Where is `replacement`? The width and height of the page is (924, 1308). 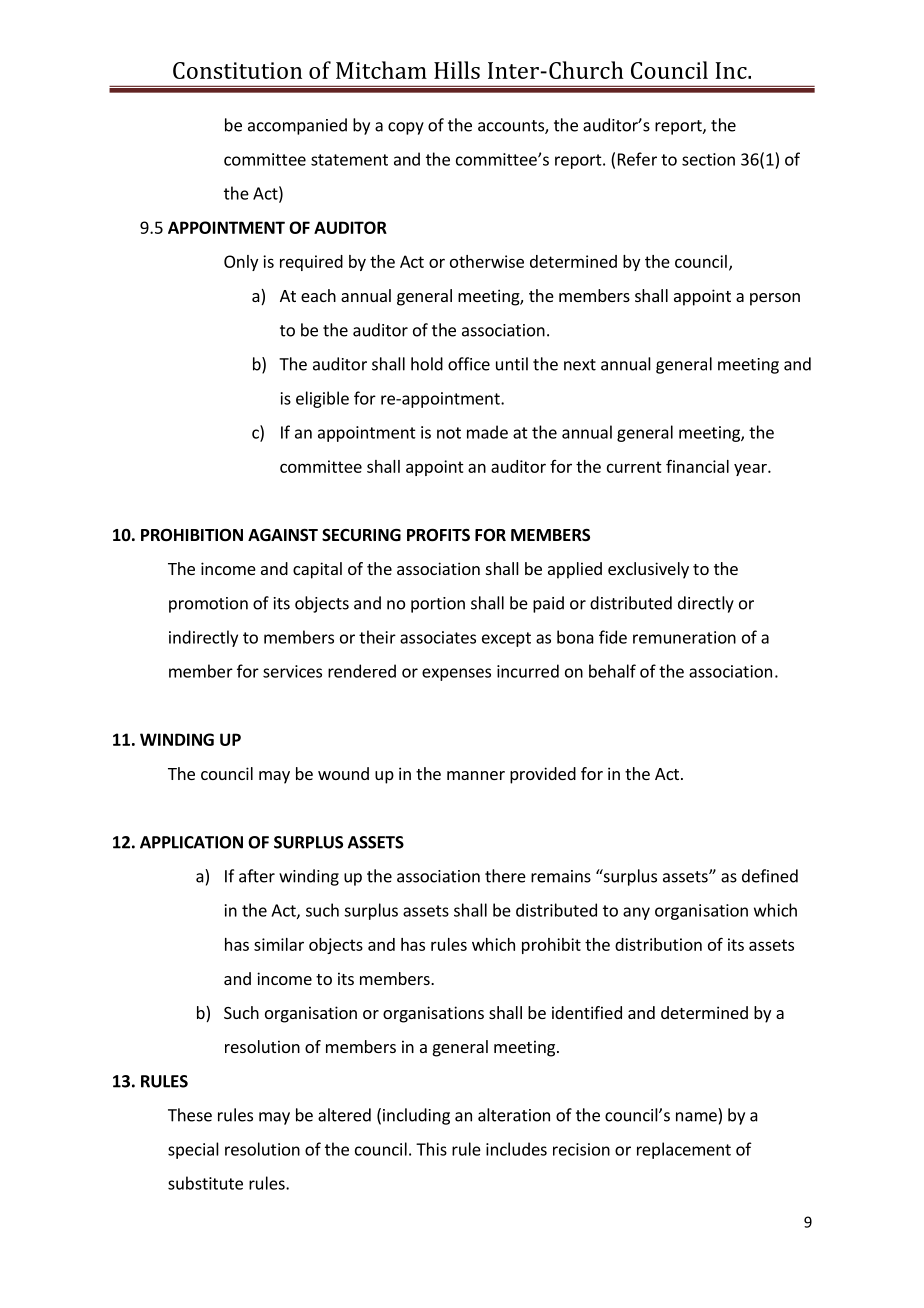
replacement is located at coordinates (684, 1150).
